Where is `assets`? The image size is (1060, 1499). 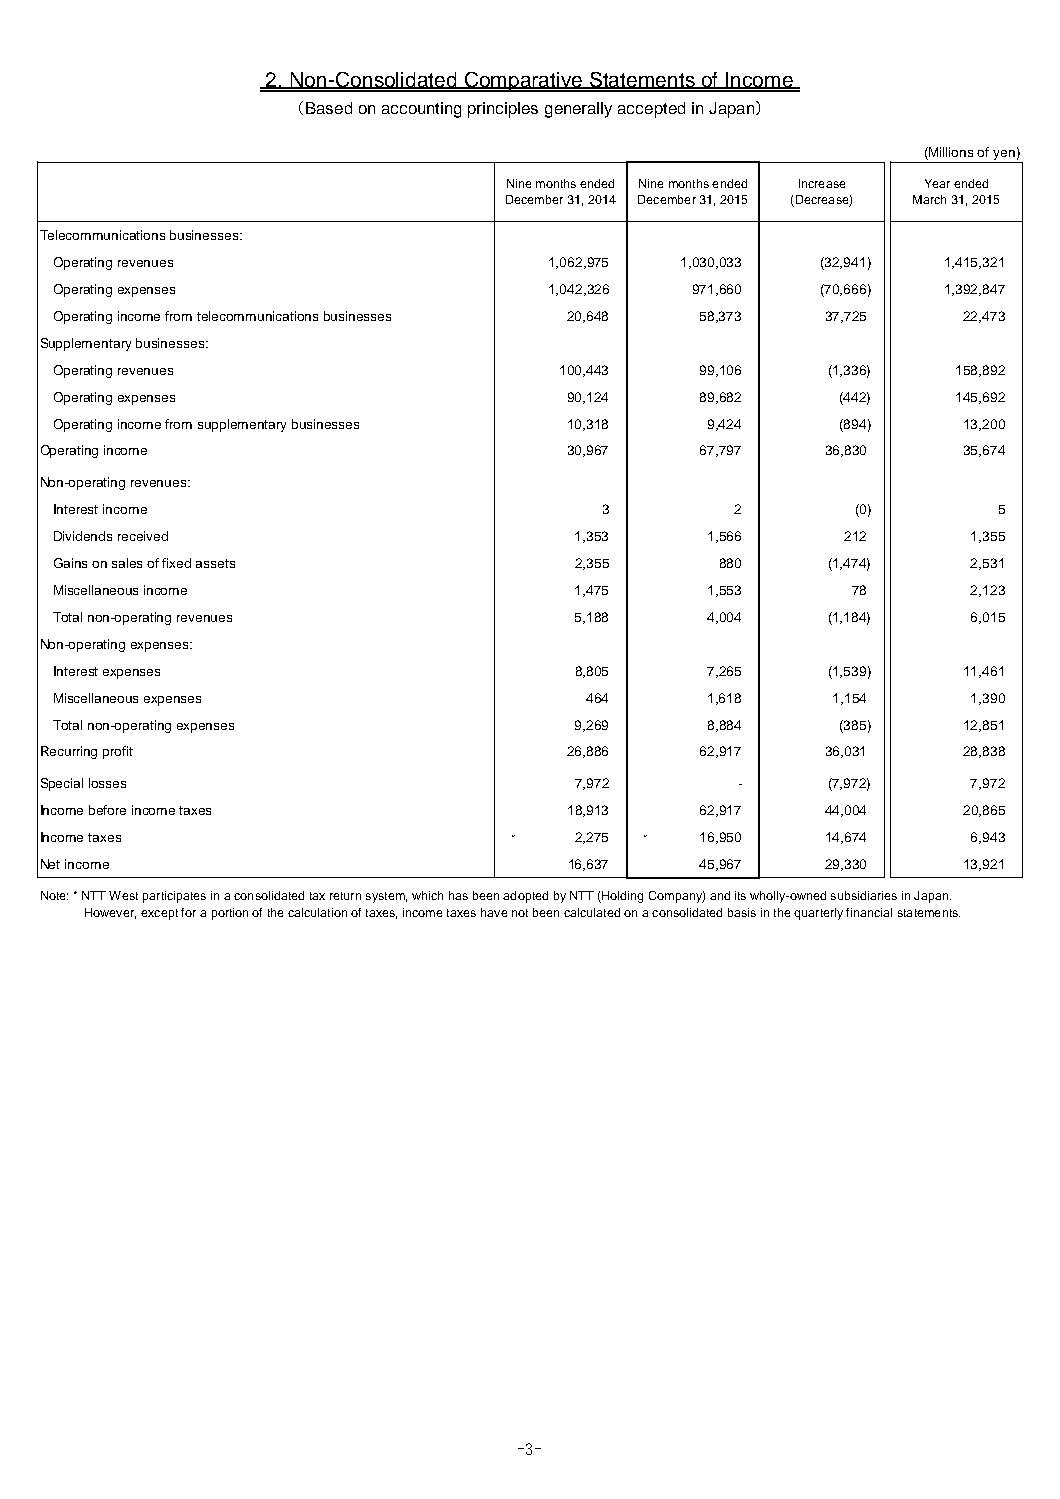
assets is located at coordinates (215, 563).
